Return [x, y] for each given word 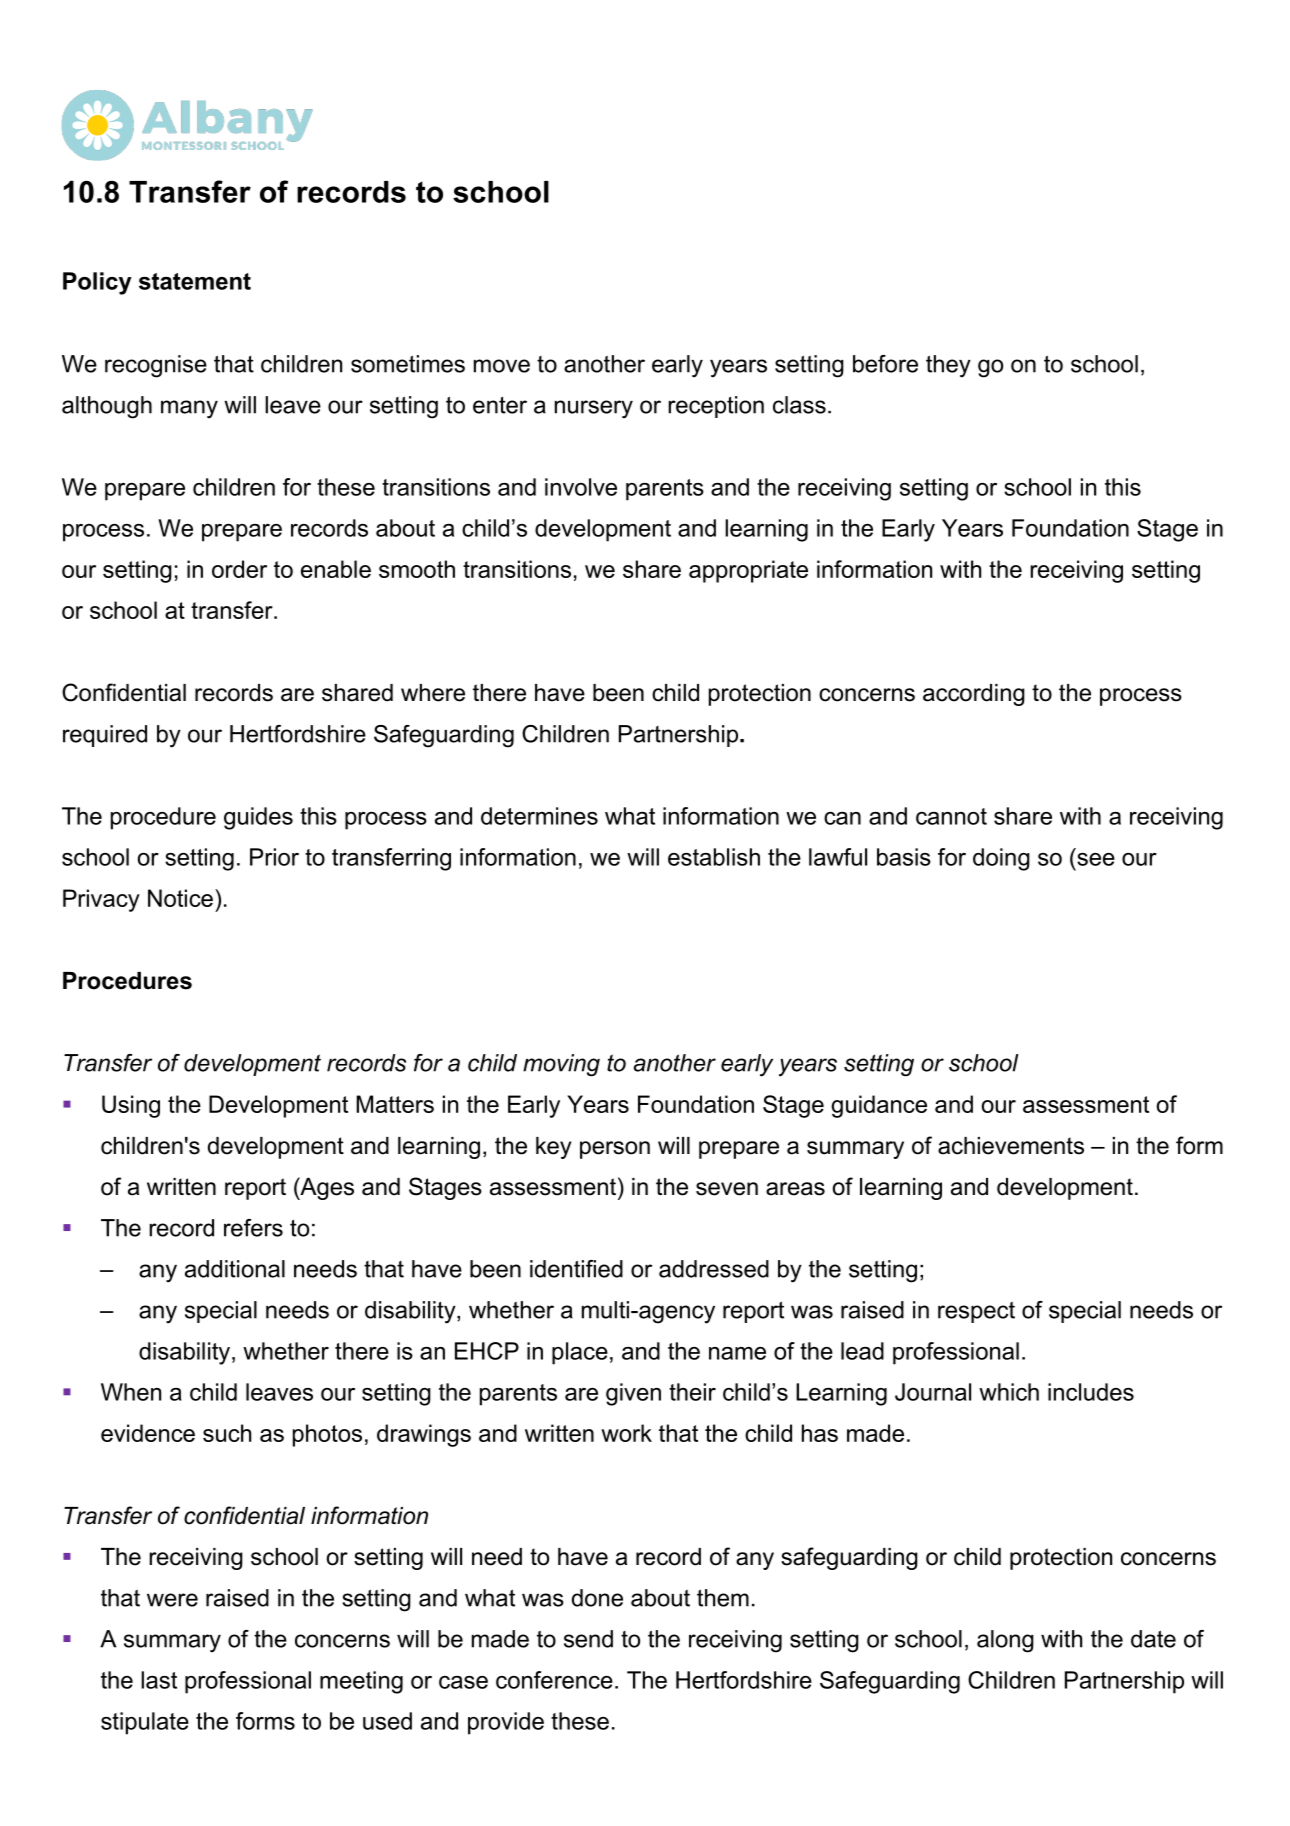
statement [195, 281]
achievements [1011, 1146]
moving [561, 1065]
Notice [180, 898]
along [1005, 1641]
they [948, 366]
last [159, 1680]
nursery [594, 409]
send [588, 1639]
